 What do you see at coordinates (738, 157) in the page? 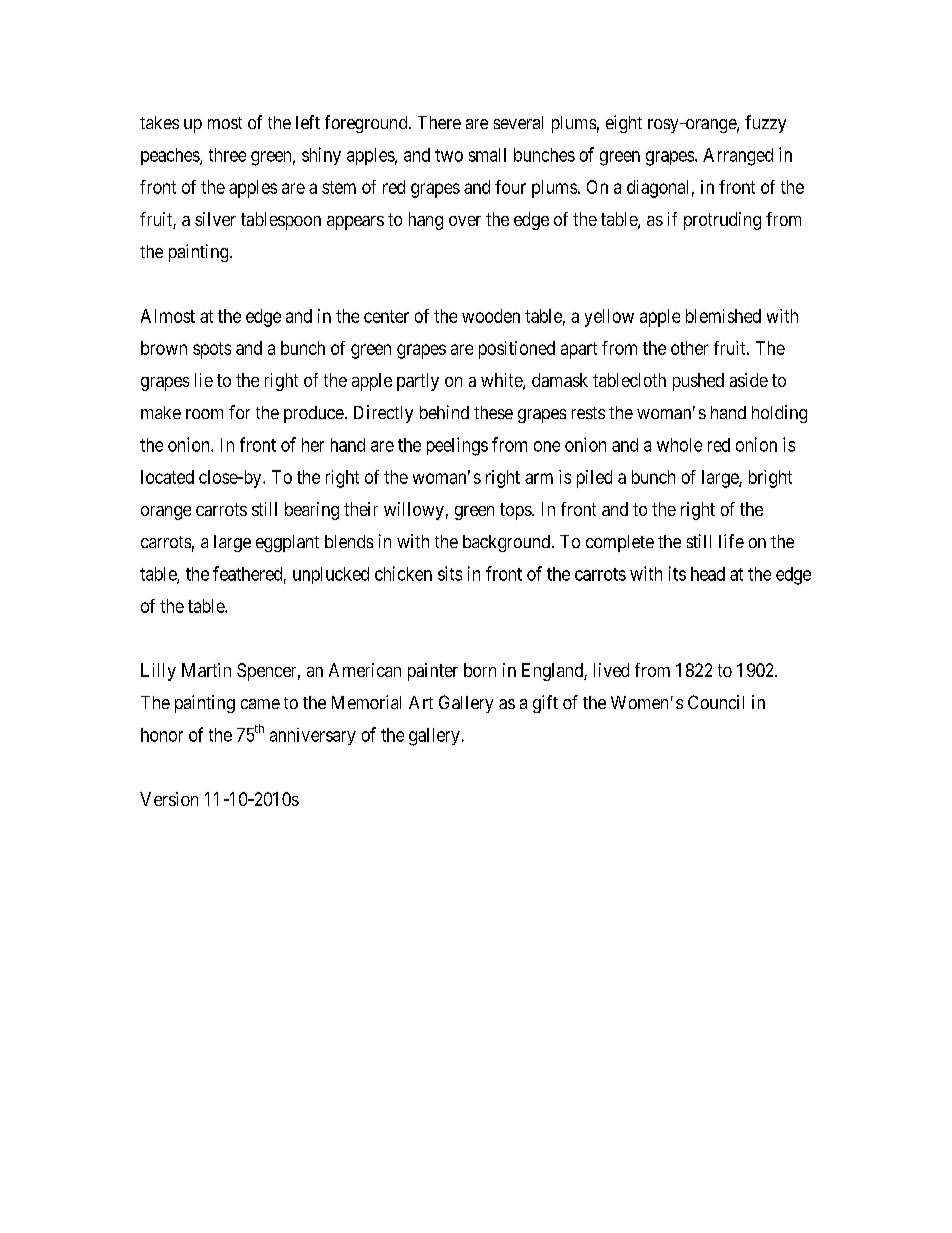
I see `Arranged` at bounding box center [738, 157].
